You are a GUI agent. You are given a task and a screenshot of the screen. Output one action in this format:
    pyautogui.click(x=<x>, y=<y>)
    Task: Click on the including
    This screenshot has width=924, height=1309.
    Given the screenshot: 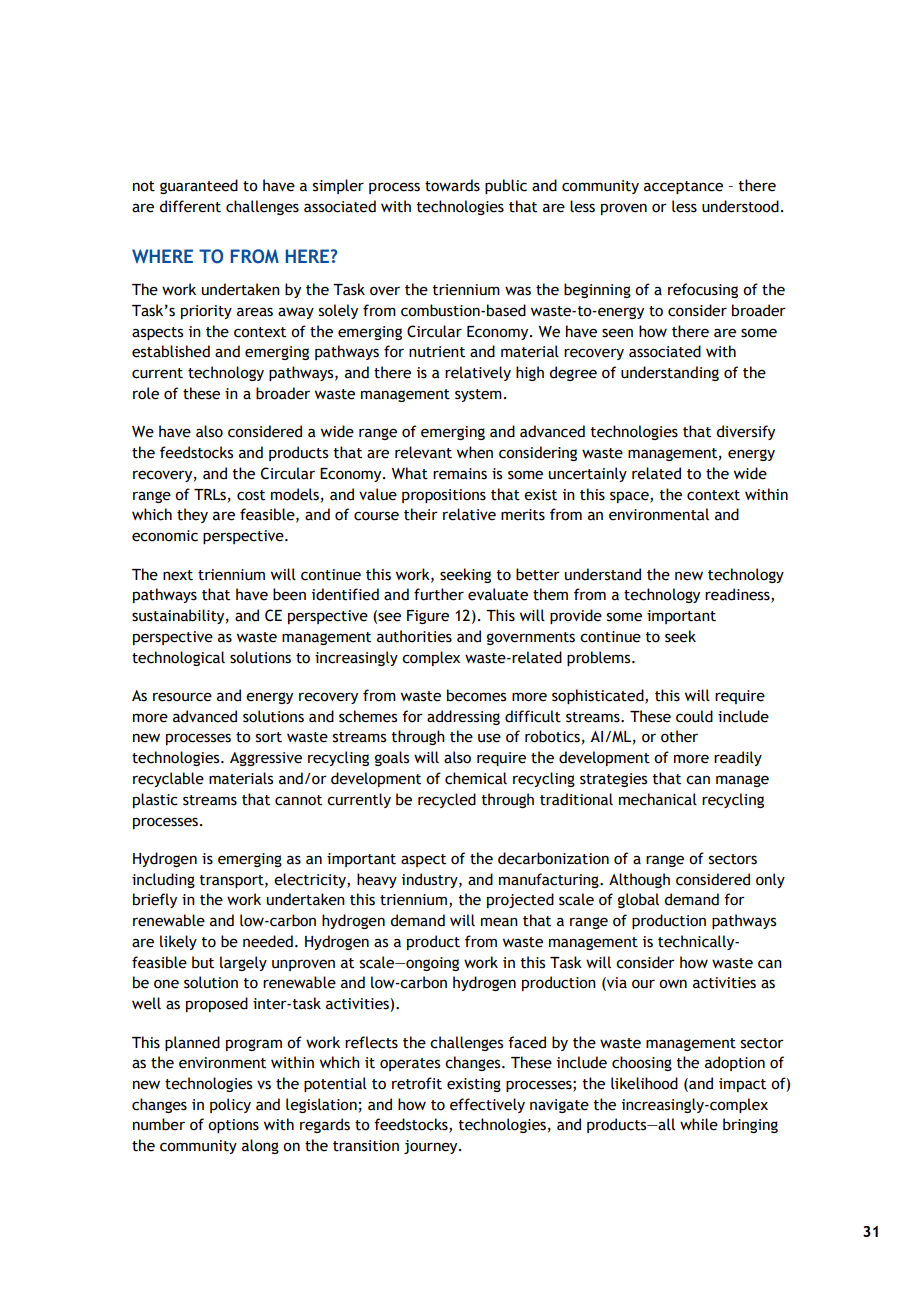 What is the action you would take?
    pyautogui.click(x=163, y=880)
